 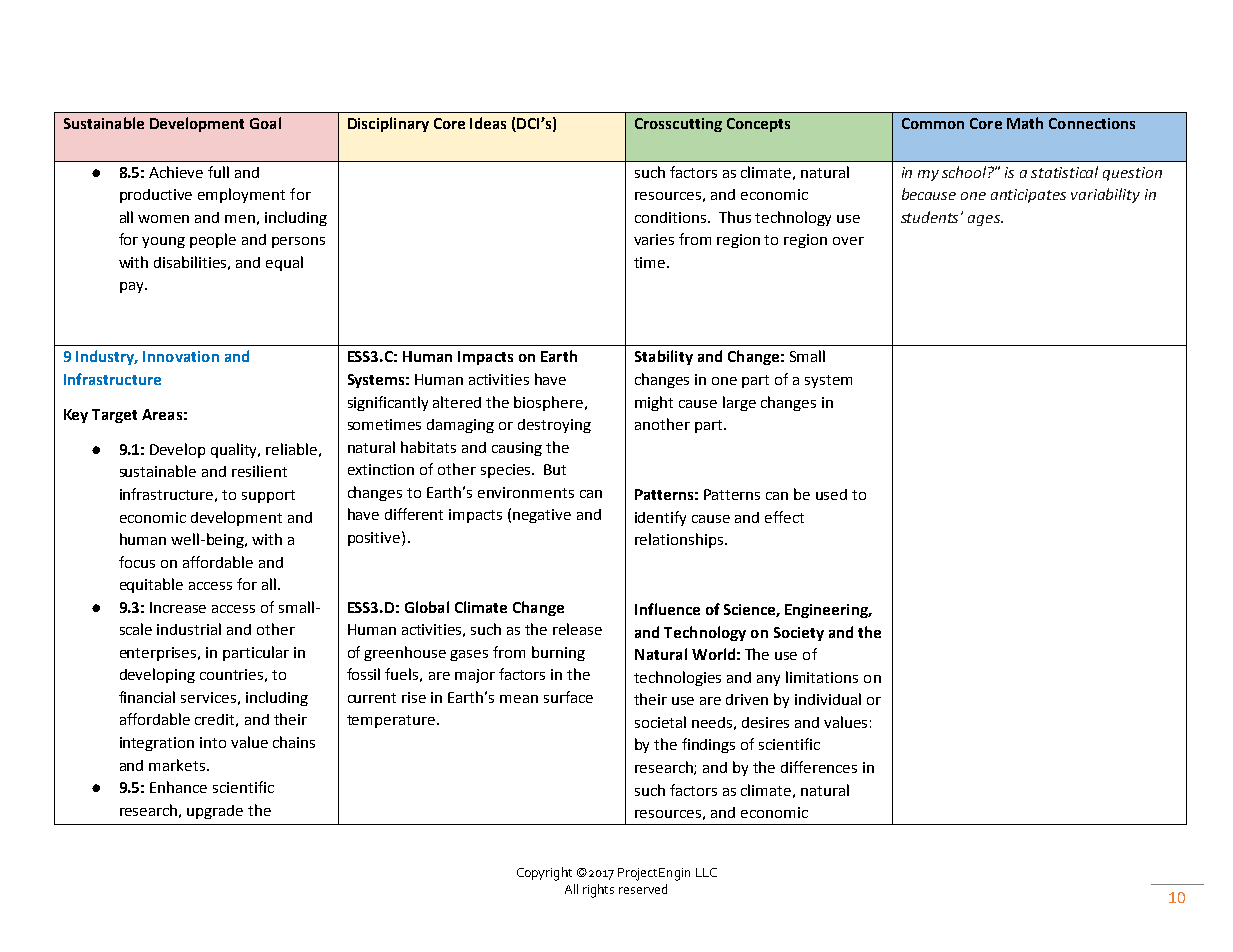 I want to click on upgrade, so click(x=215, y=812).
